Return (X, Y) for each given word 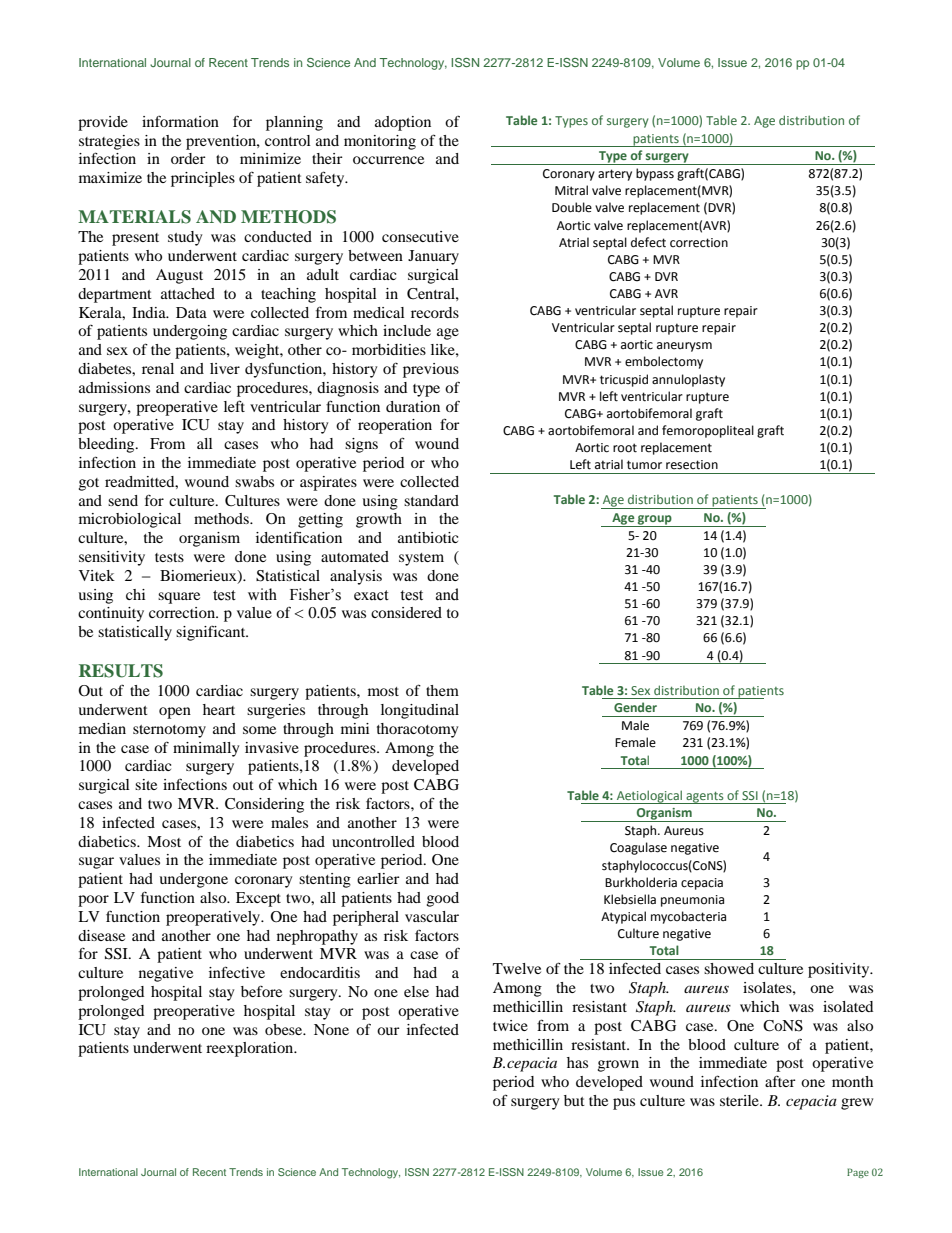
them (442, 690)
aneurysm (684, 347)
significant (212, 633)
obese (285, 1029)
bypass (655, 174)
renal (158, 368)
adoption (403, 123)
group (655, 521)
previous (431, 370)
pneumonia (692, 901)
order (188, 158)
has (577, 1062)
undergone (193, 880)
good (443, 899)
